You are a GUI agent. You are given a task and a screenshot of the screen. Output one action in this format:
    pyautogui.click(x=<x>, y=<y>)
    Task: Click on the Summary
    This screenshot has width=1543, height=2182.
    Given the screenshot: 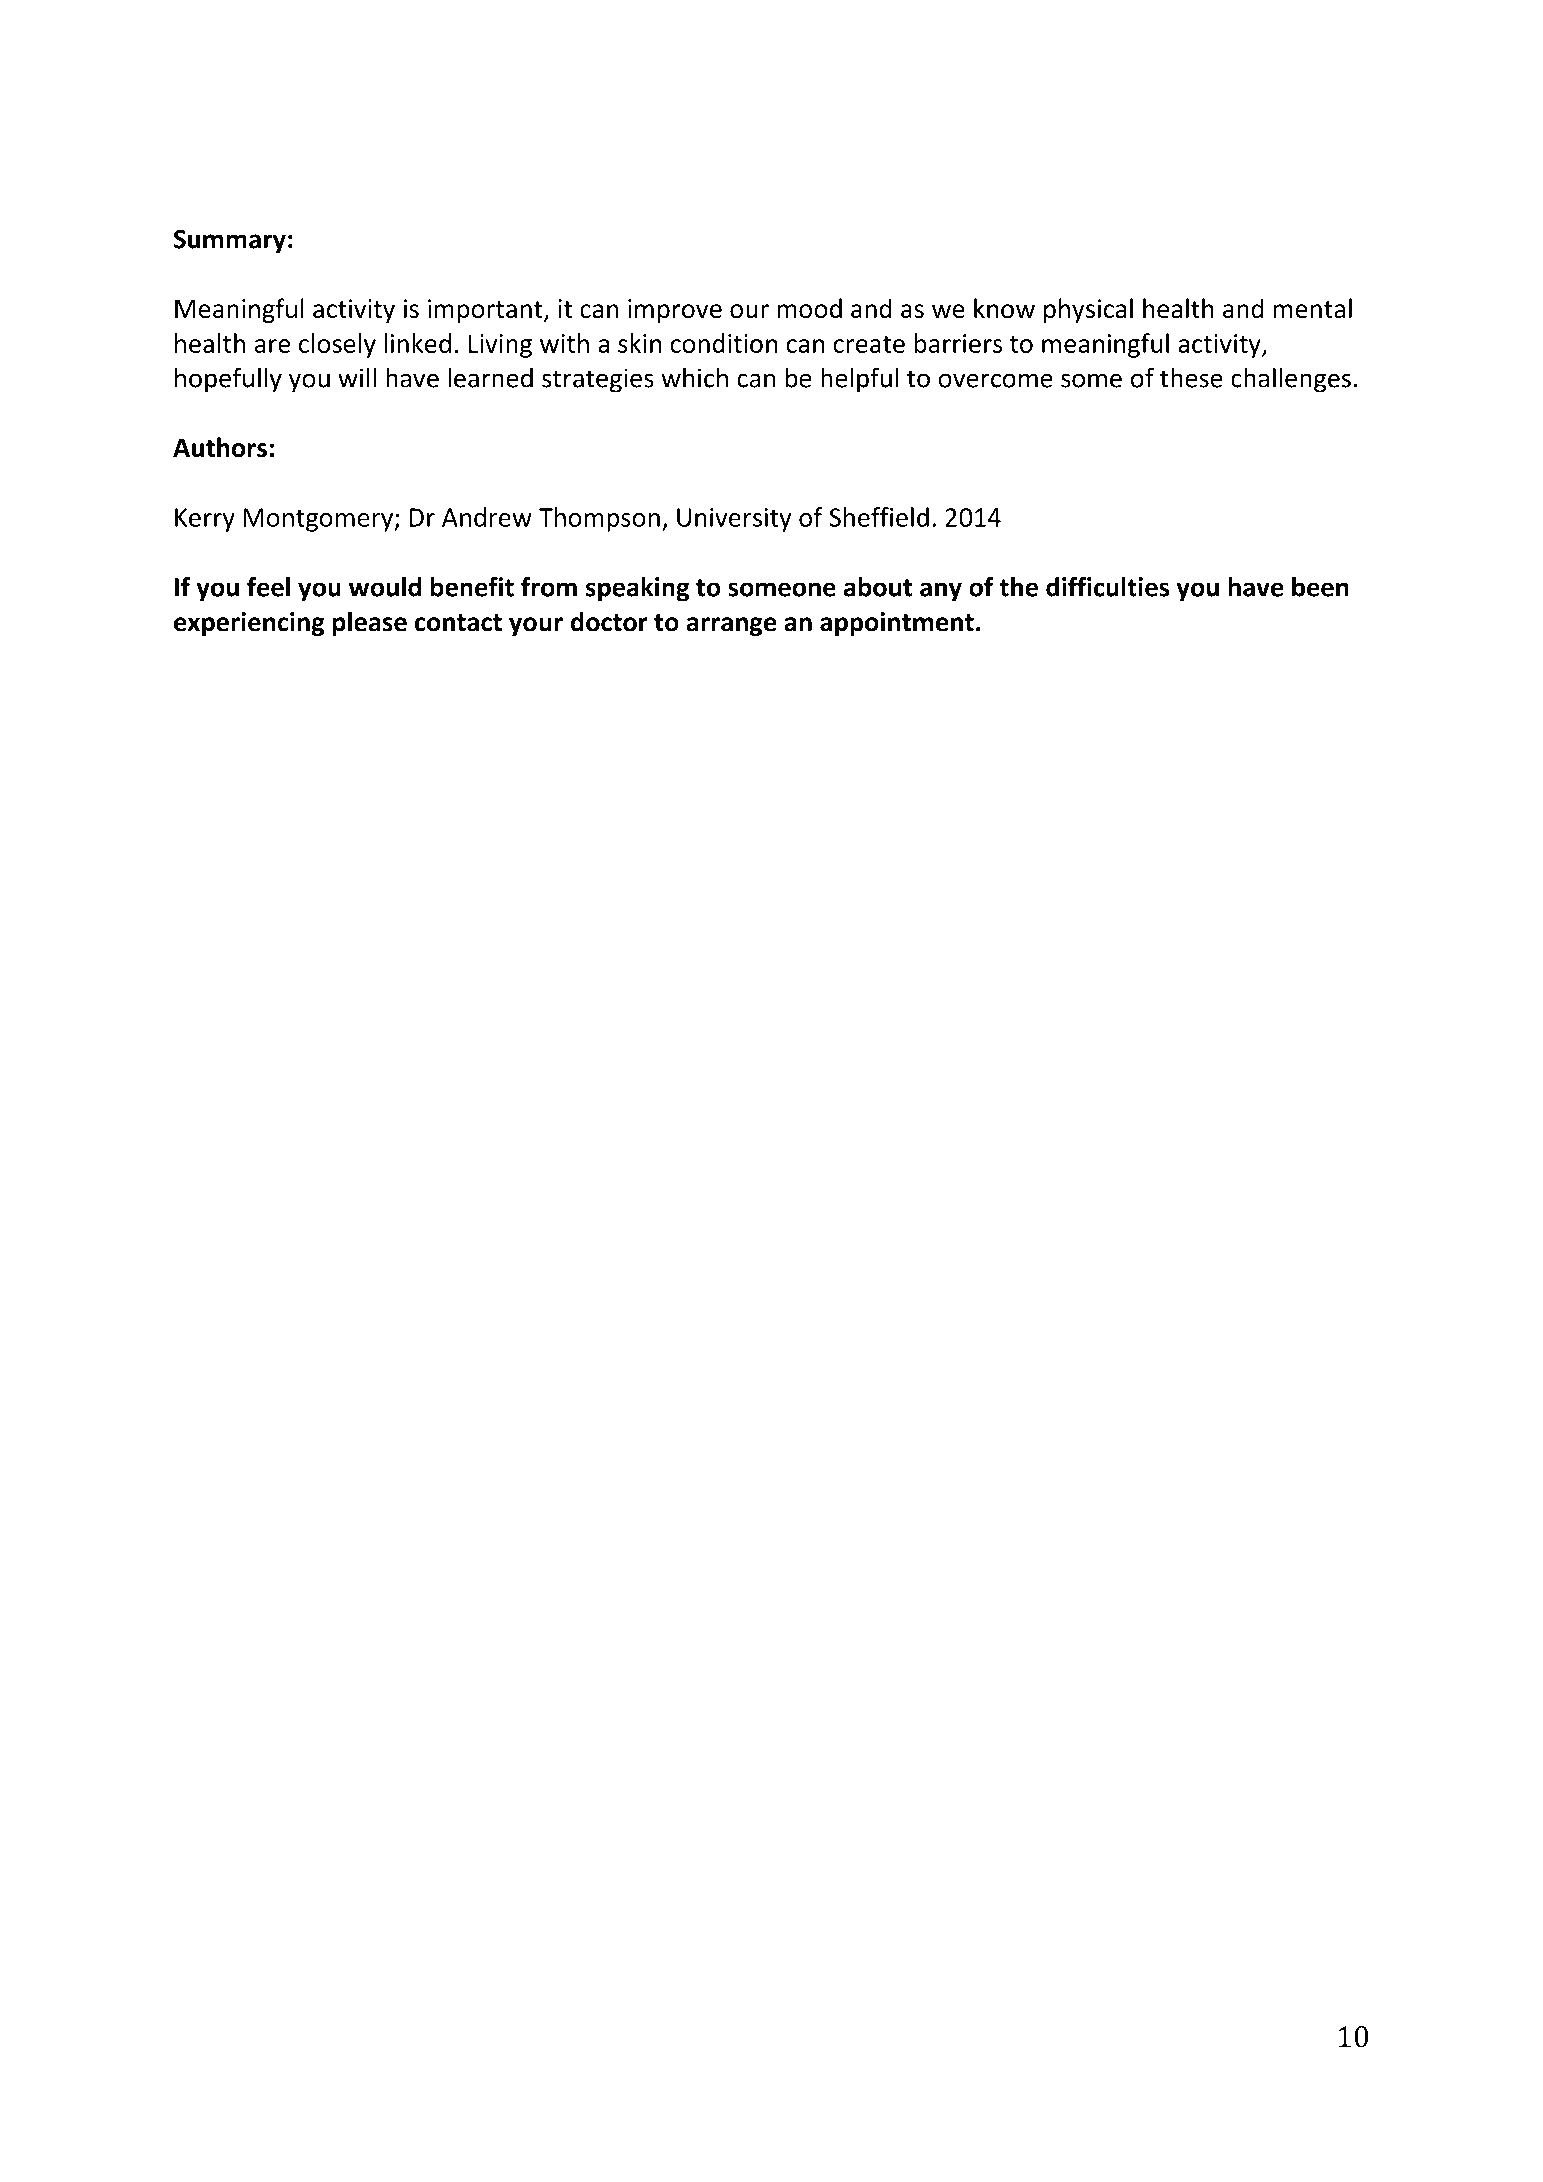 What is the action you would take?
    pyautogui.click(x=230, y=242)
